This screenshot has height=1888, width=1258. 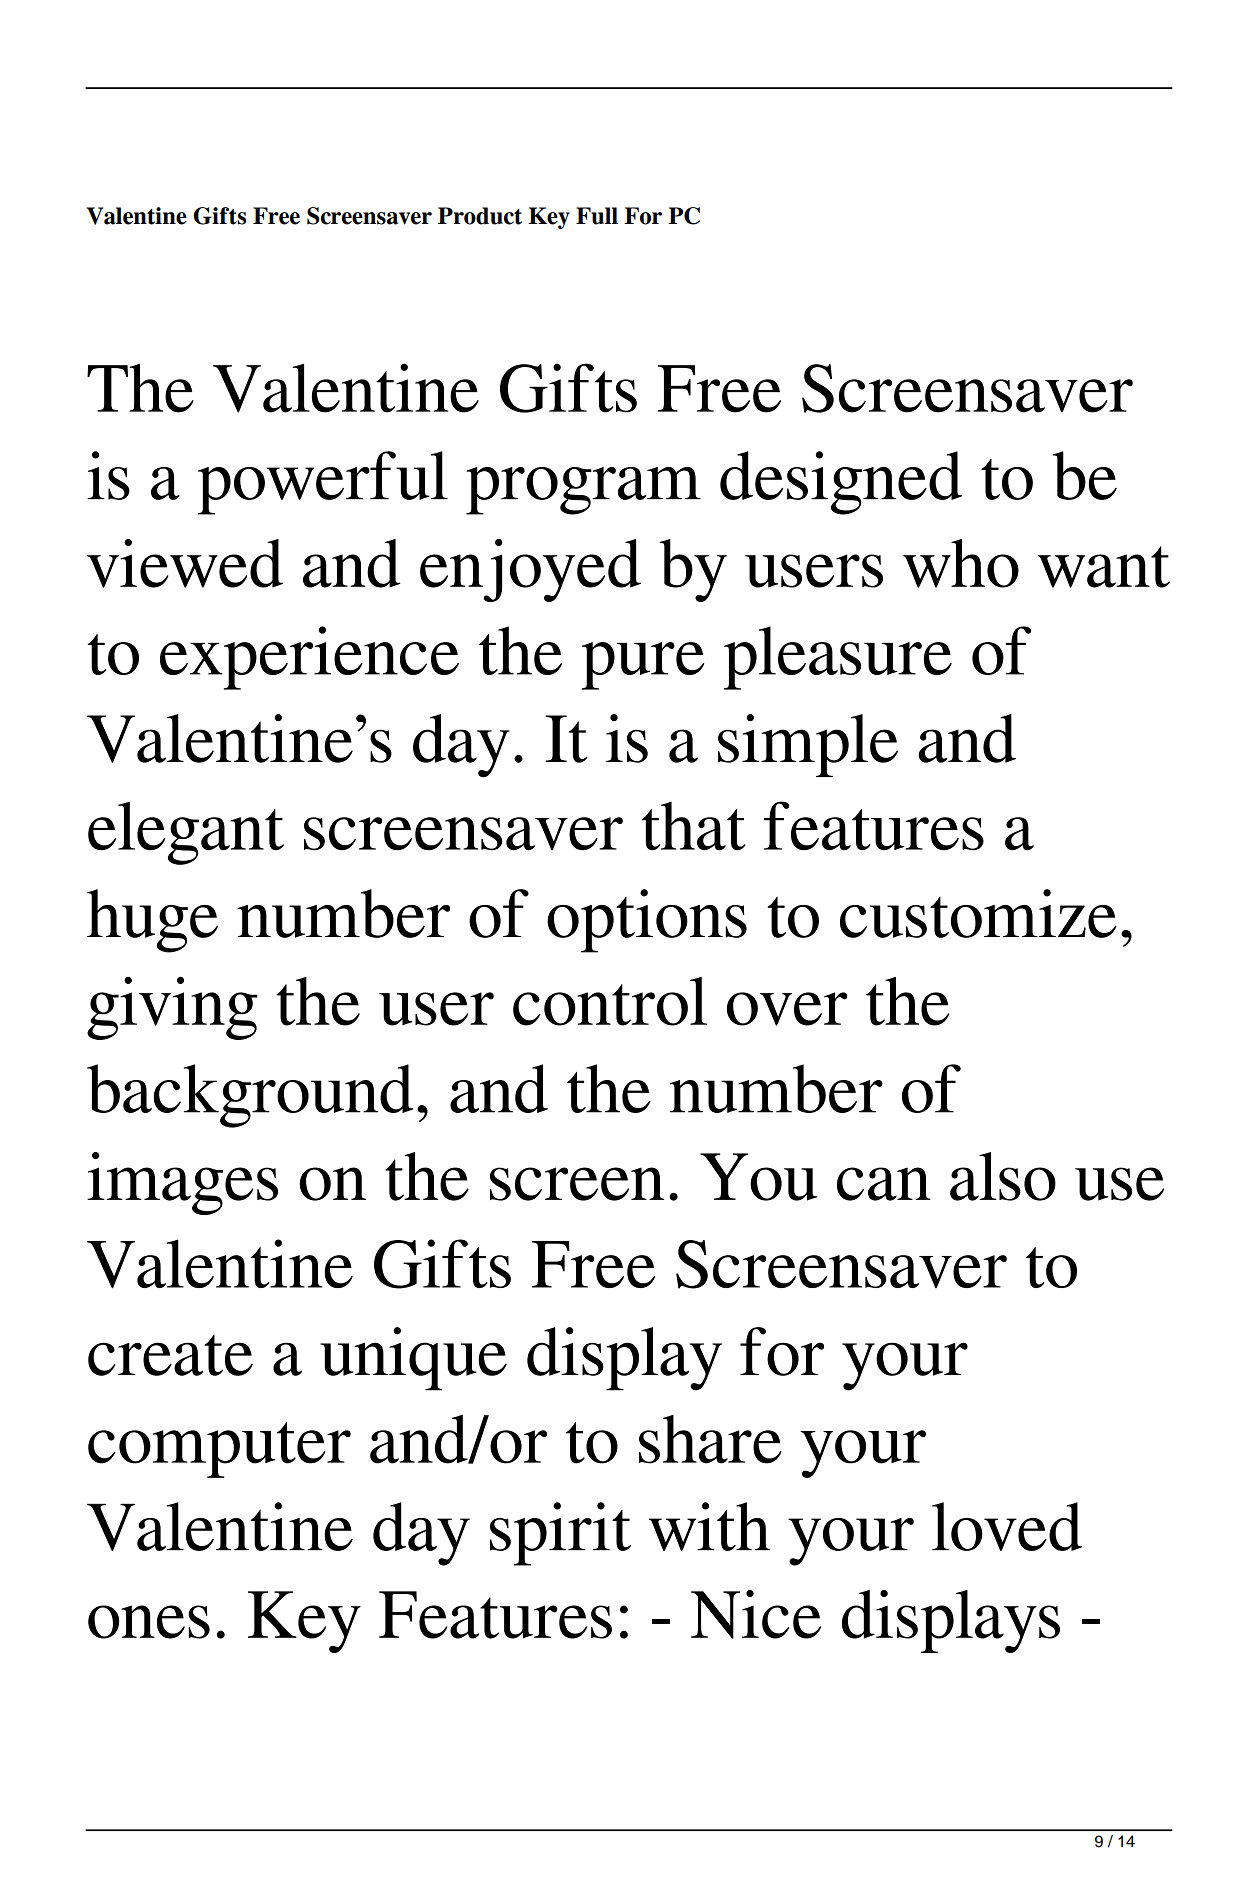 I want to click on experience, so click(x=309, y=658).
